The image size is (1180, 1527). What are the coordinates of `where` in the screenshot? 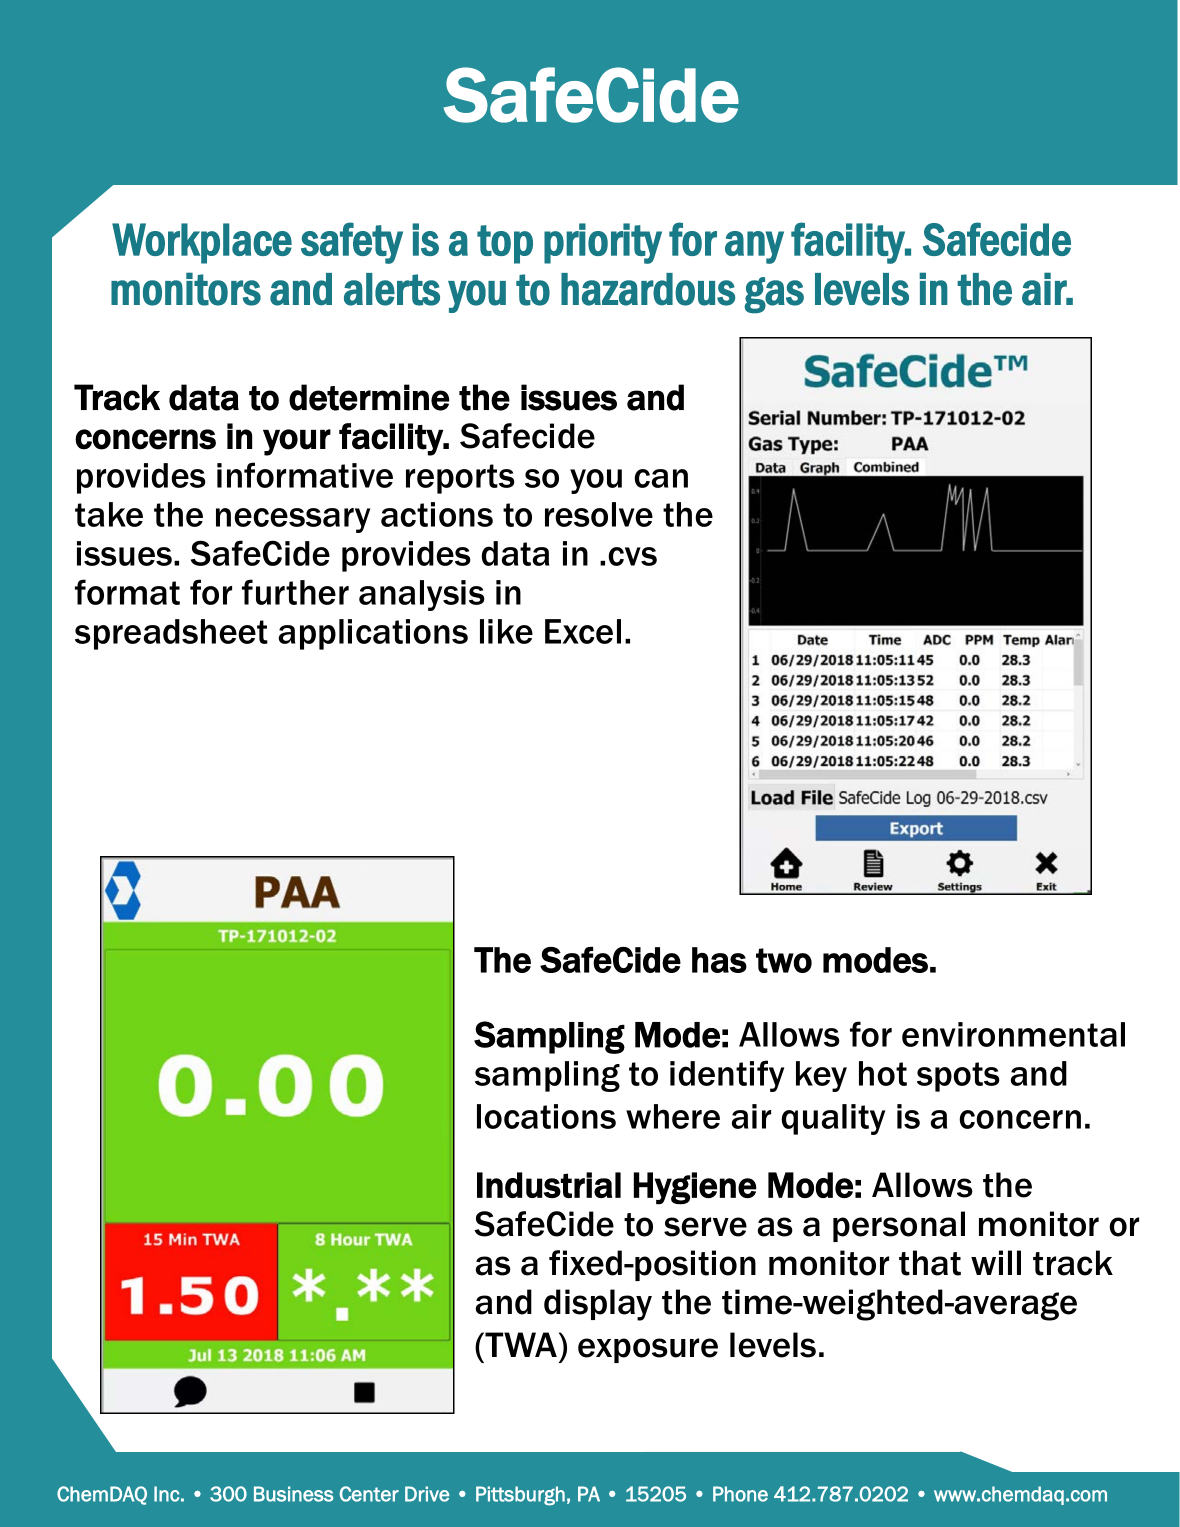 It's located at (673, 1116).
